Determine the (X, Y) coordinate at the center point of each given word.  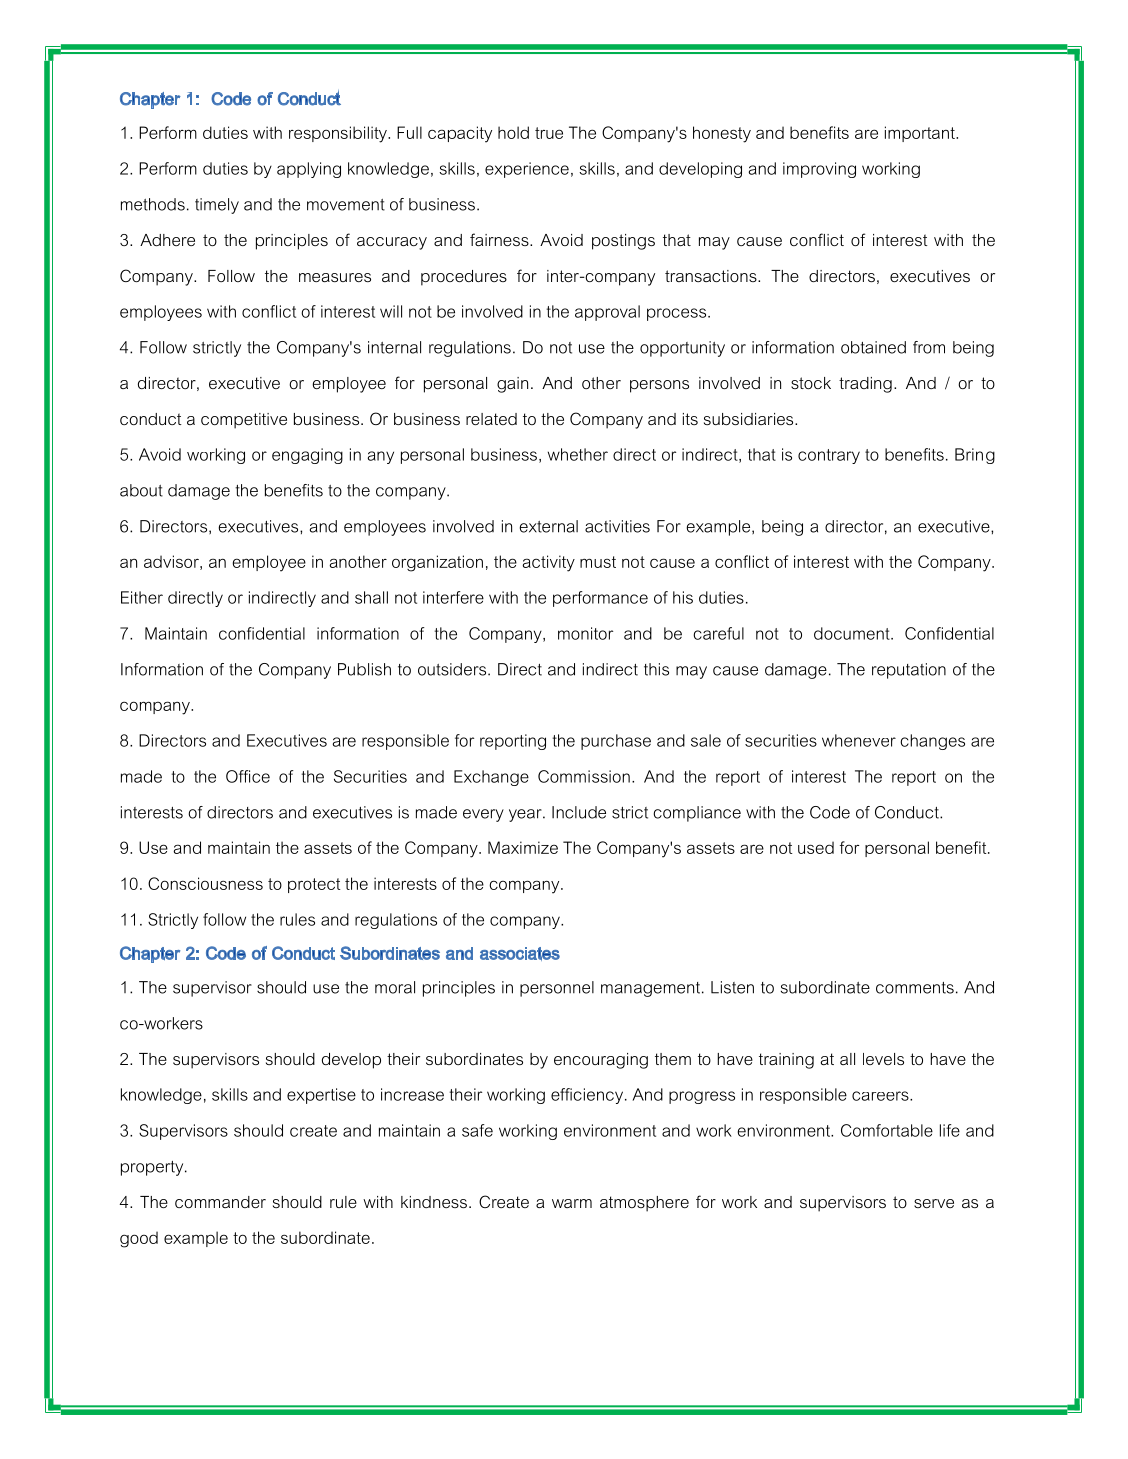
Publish (364, 669)
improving (819, 170)
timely (217, 206)
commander (220, 1202)
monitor (585, 633)
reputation (909, 671)
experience (527, 170)
